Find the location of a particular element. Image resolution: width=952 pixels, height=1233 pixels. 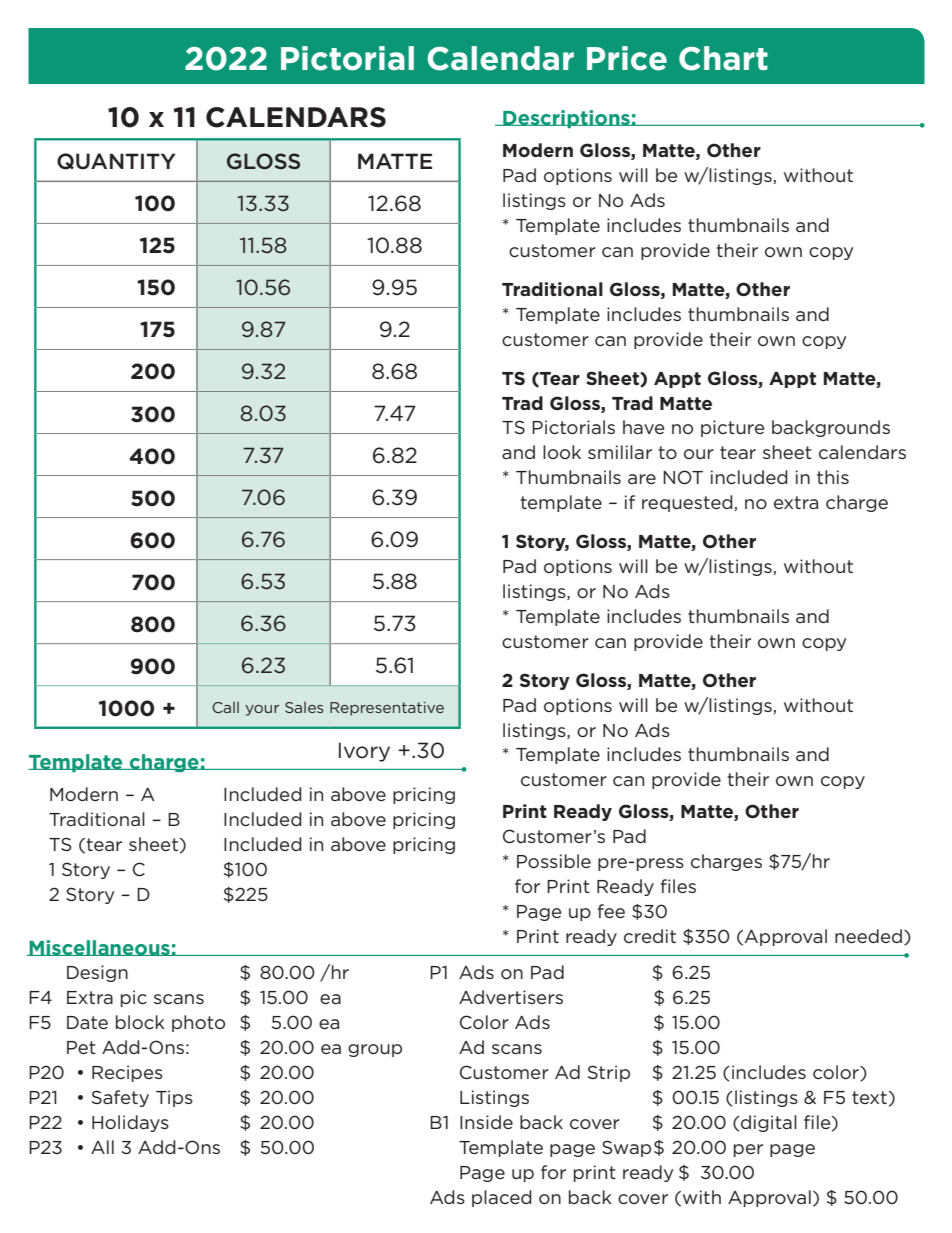

Descriptions is located at coordinates (566, 119).
